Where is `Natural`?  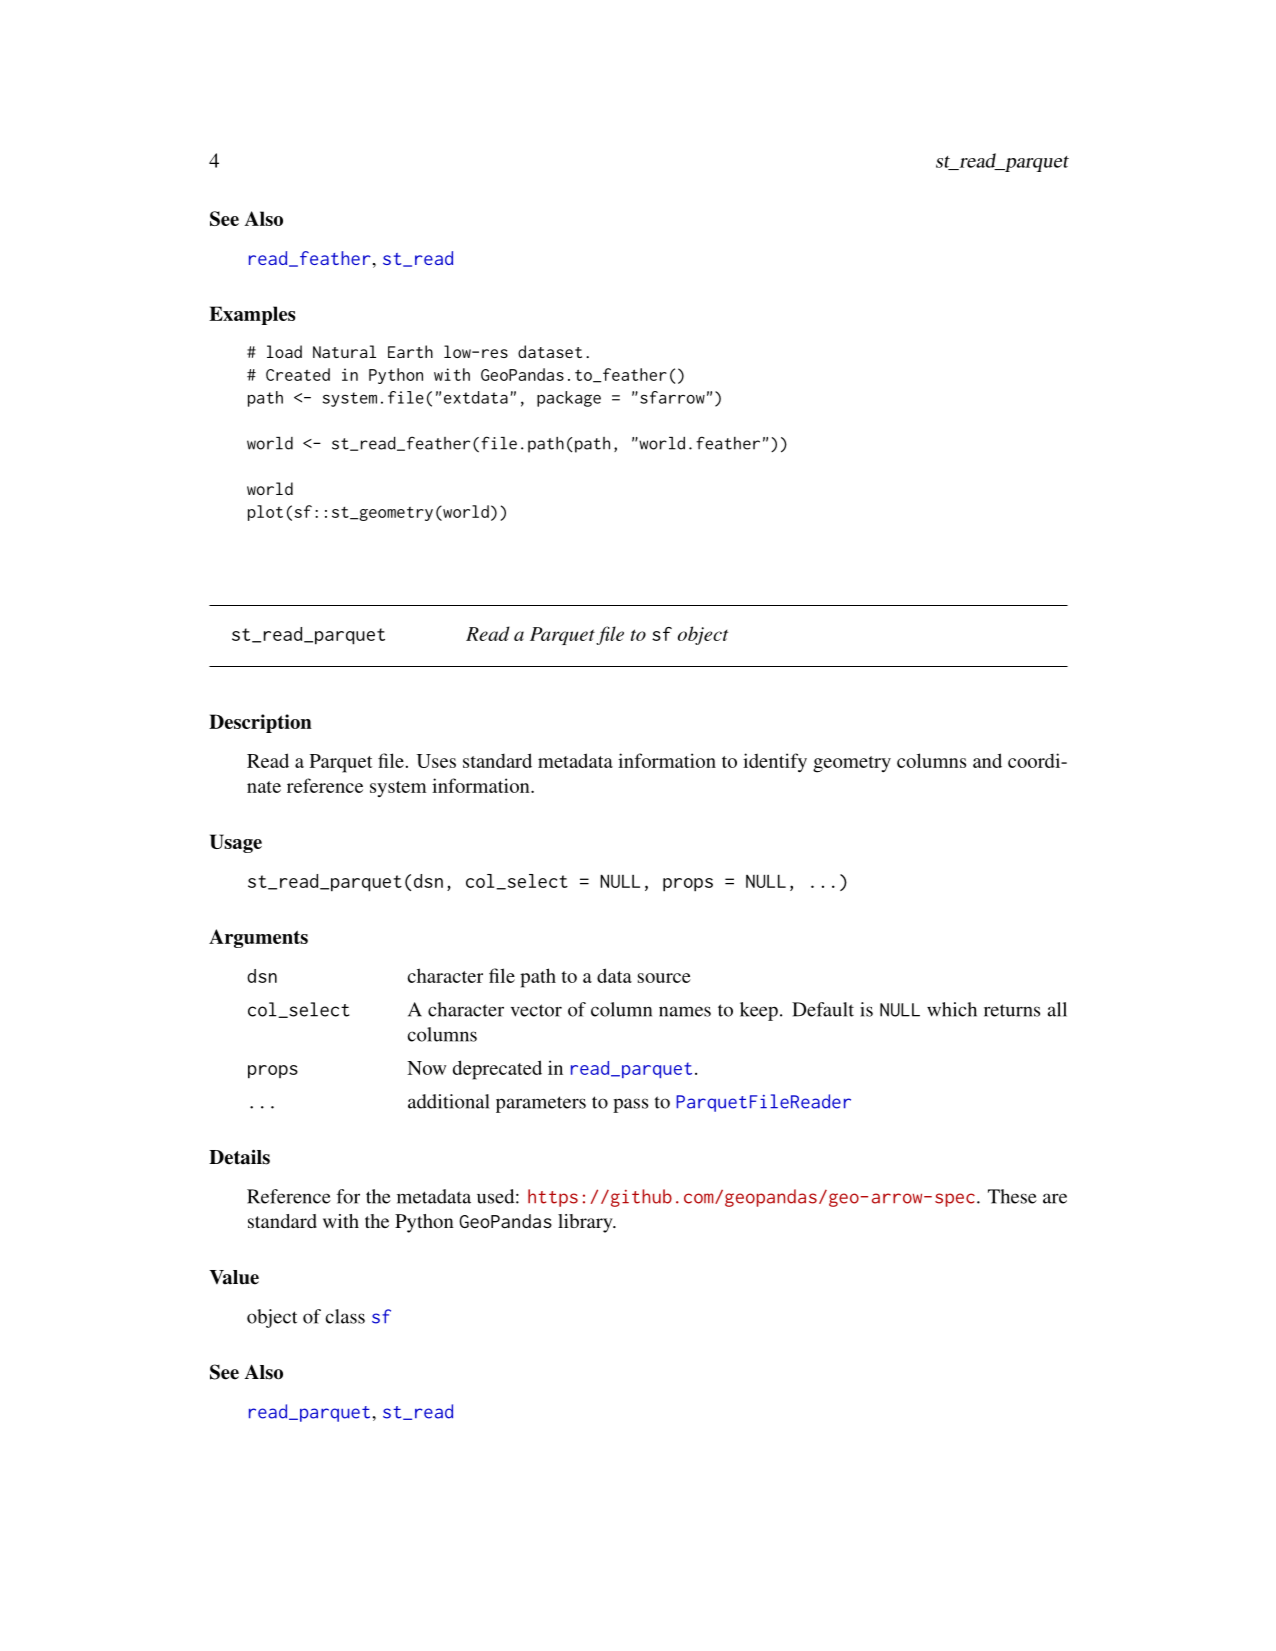
Natural is located at coordinates (344, 351).
